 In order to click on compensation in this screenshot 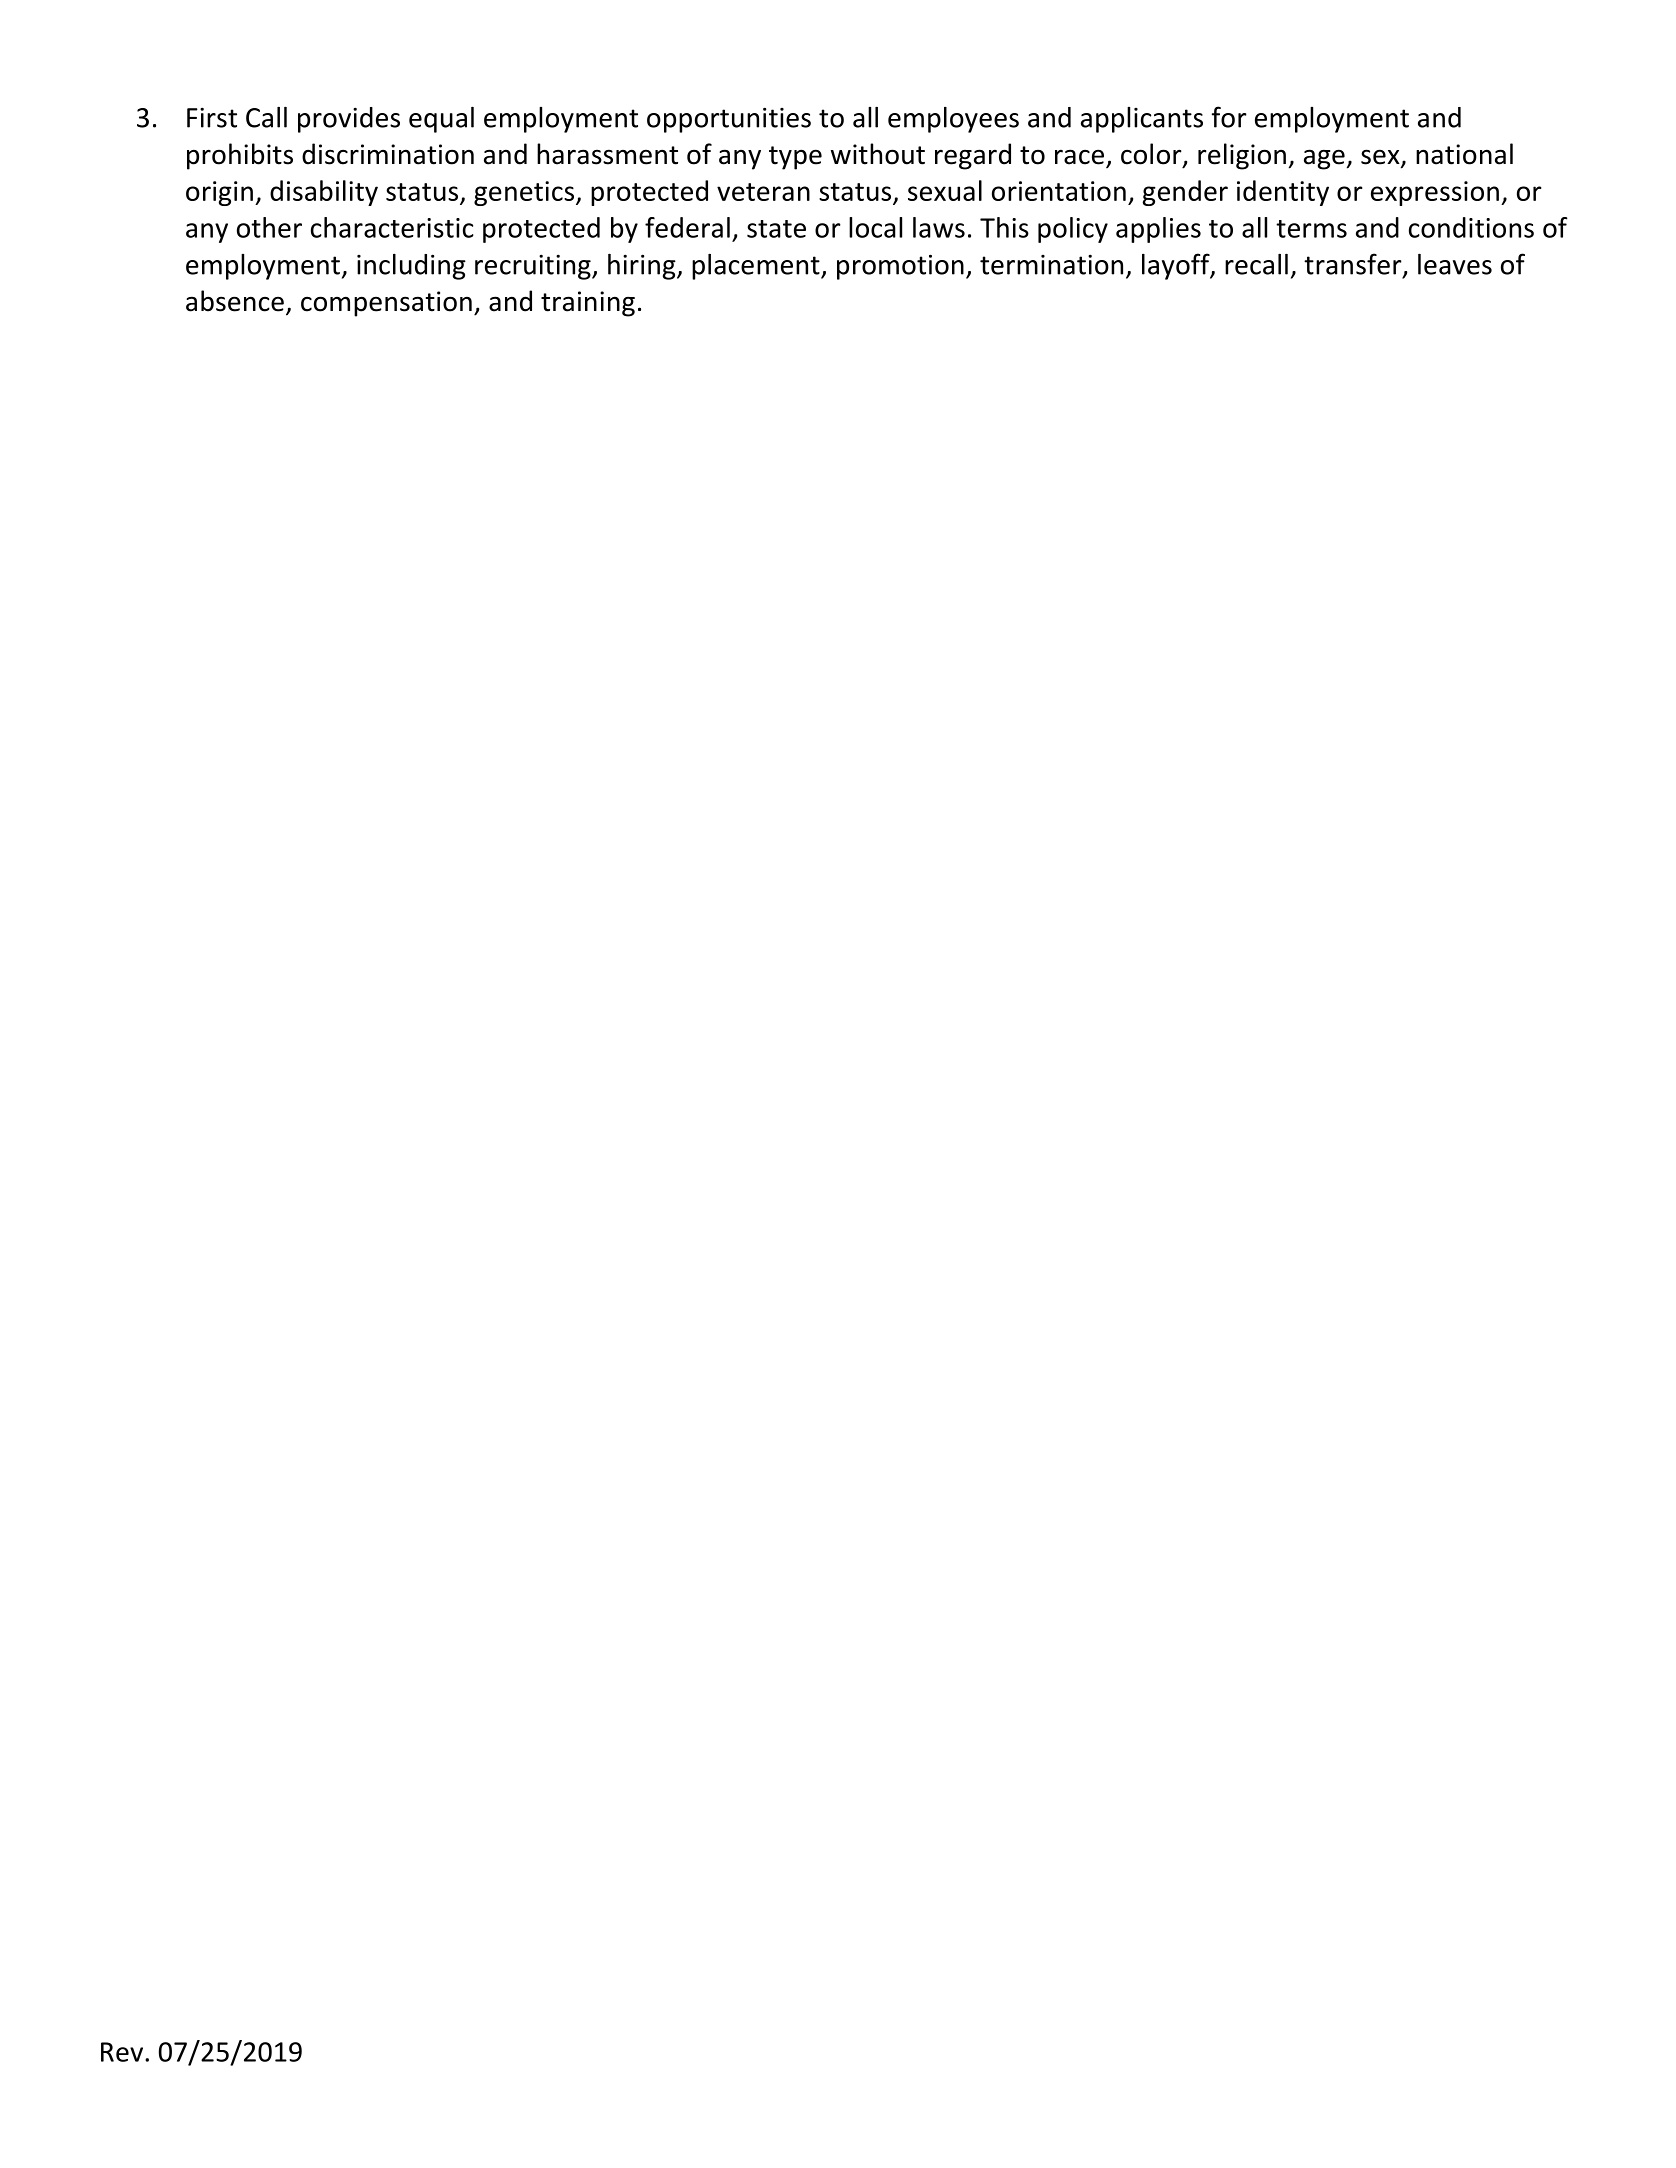, I will do `click(386, 304)`.
